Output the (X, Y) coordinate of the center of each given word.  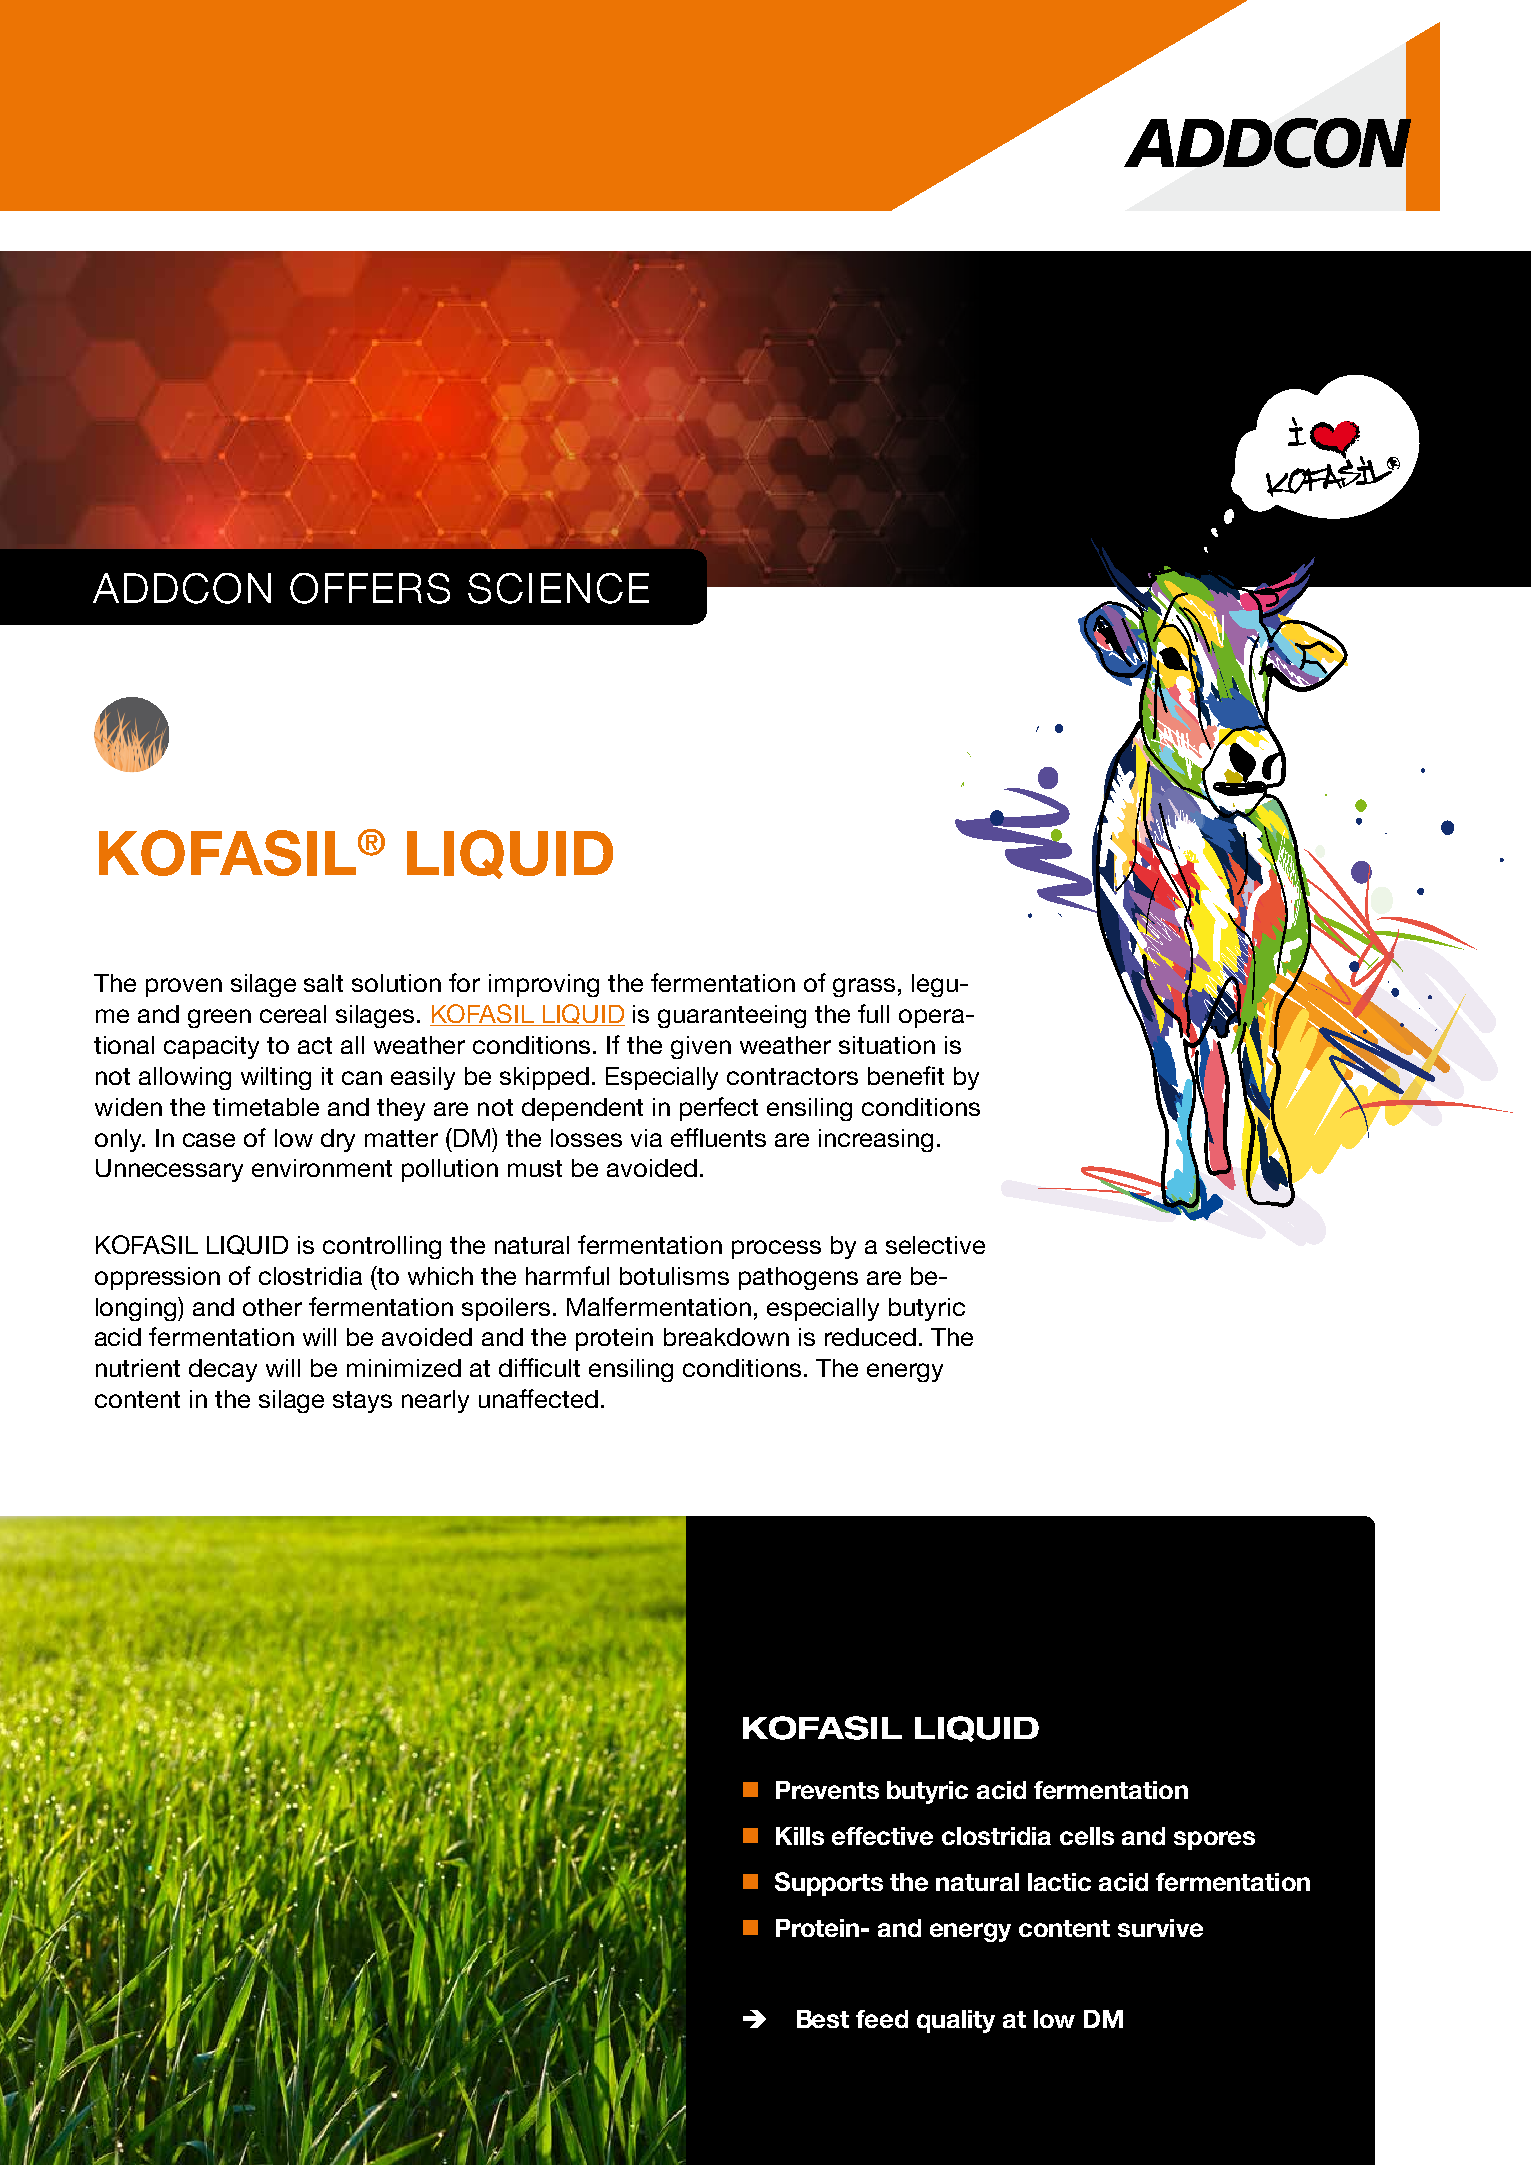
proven (184, 987)
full (873, 1013)
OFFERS (370, 588)
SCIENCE (558, 588)
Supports (829, 1884)
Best (823, 2019)
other (272, 1307)
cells (1087, 1836)
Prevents (827, 1790)
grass (864, 987)
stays (362, 1402)
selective (935, 1245)
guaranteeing (732, 1016)
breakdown (726, 1337)
